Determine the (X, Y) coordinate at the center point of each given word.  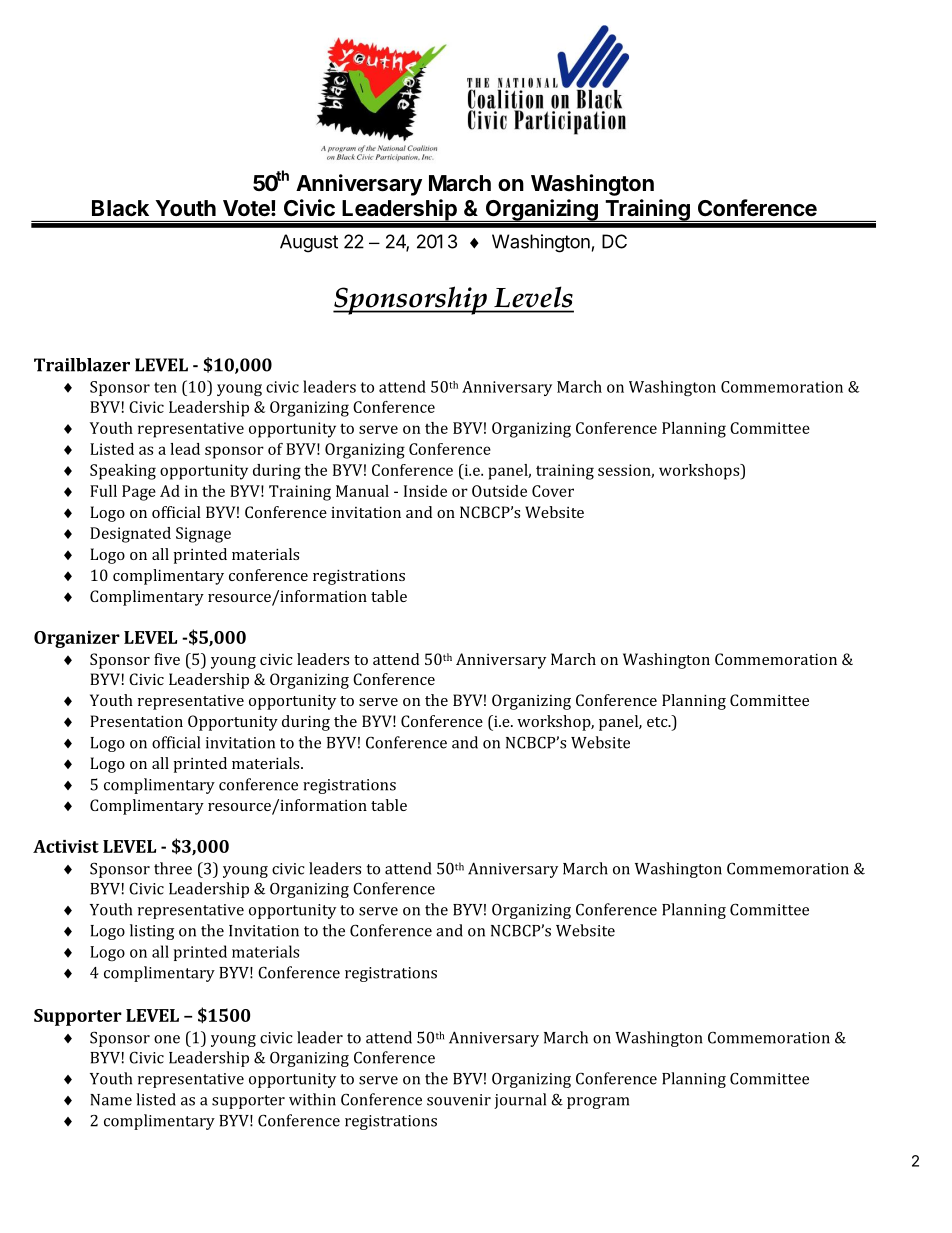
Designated (130, 535)
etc (658, 722)
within (312, 1099)
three (173, 868)
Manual (362, 491)
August (309, 243)
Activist (66, 846)
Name (111, 1100)
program (598, 1103)
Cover (553, 491)
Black (120, 208)
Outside (499, 491)
